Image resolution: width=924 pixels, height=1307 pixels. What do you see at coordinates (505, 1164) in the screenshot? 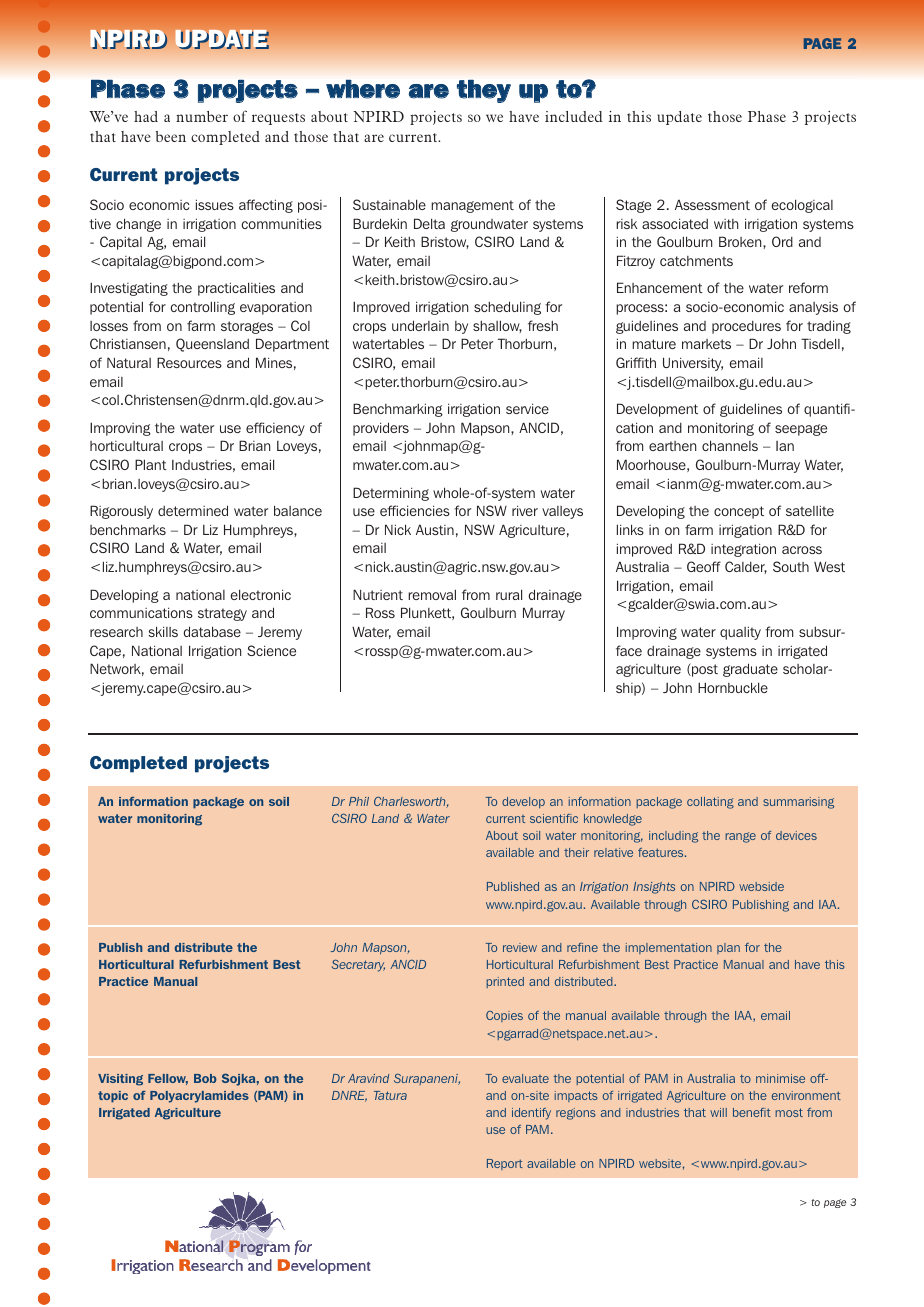
I see `Report` at bounding box center [505, 1164].
